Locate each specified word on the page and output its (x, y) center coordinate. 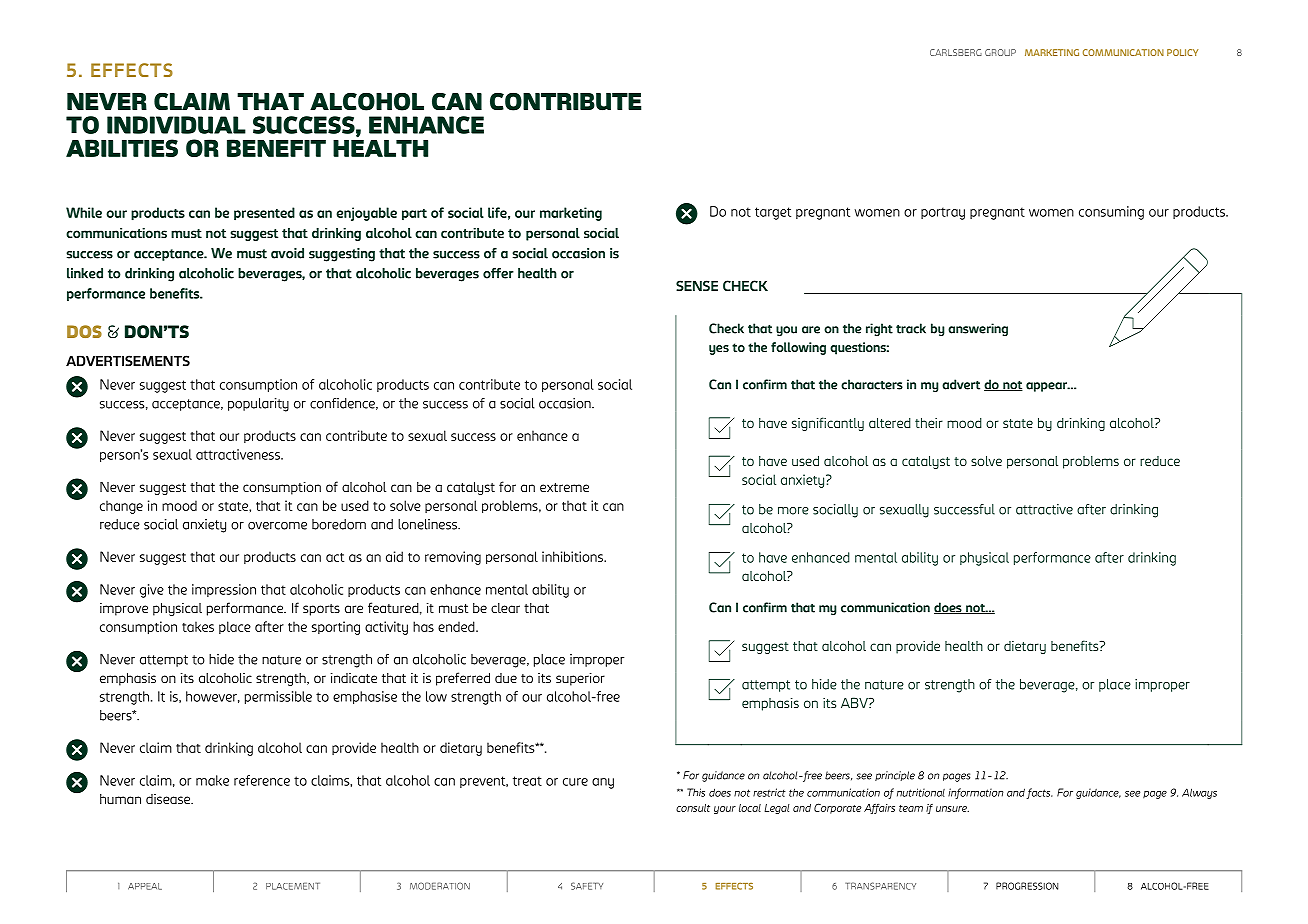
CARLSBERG (956, 52)
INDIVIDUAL (176, 125)
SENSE (697, 285)
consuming (1111, 213)
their (929, 423)
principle (895, 776)
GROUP (1000, 52)
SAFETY (587, 886)
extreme (564, 487)
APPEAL (145, 886)
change (121, 507)
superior (580, 679)
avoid (287, 253)
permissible (278, 697)
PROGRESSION (1027, 886)
